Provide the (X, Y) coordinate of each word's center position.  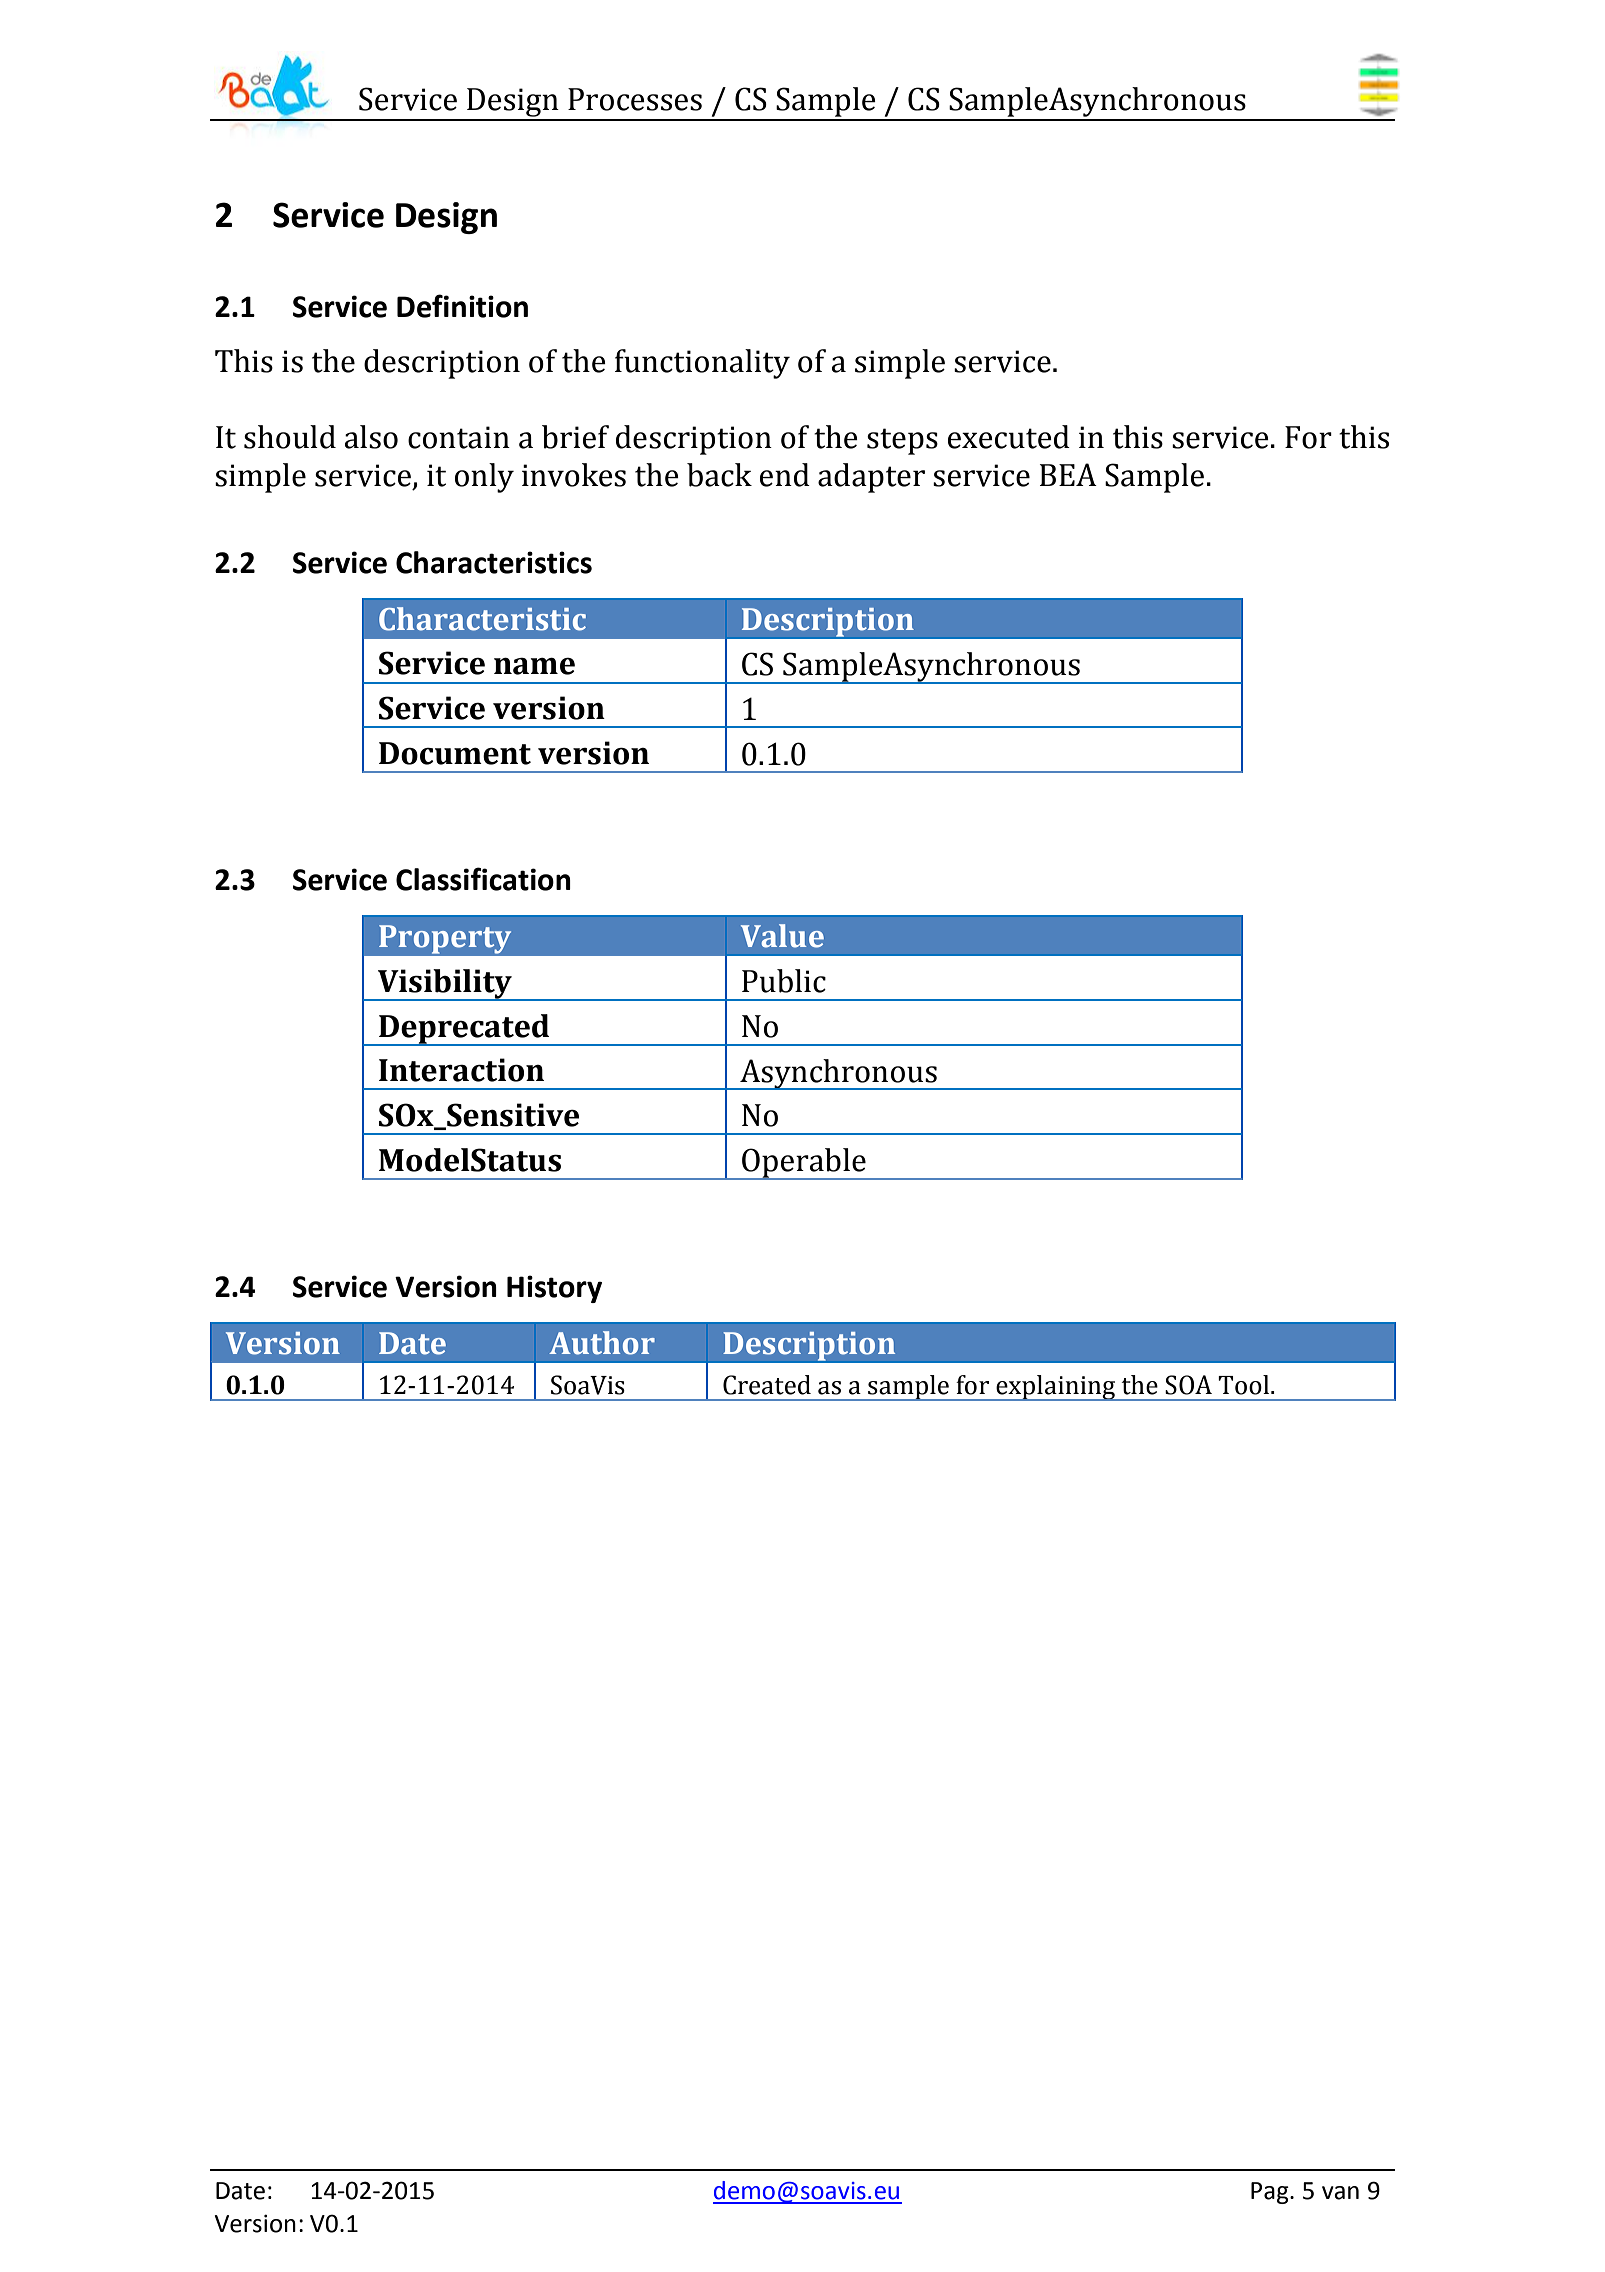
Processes (635, 99)
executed (1009, 437)
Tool (1245, 1385)
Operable (804, 1164)
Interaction (461, 1070)
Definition (462, 306)
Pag (1271, 2193)
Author (602, 1343)
